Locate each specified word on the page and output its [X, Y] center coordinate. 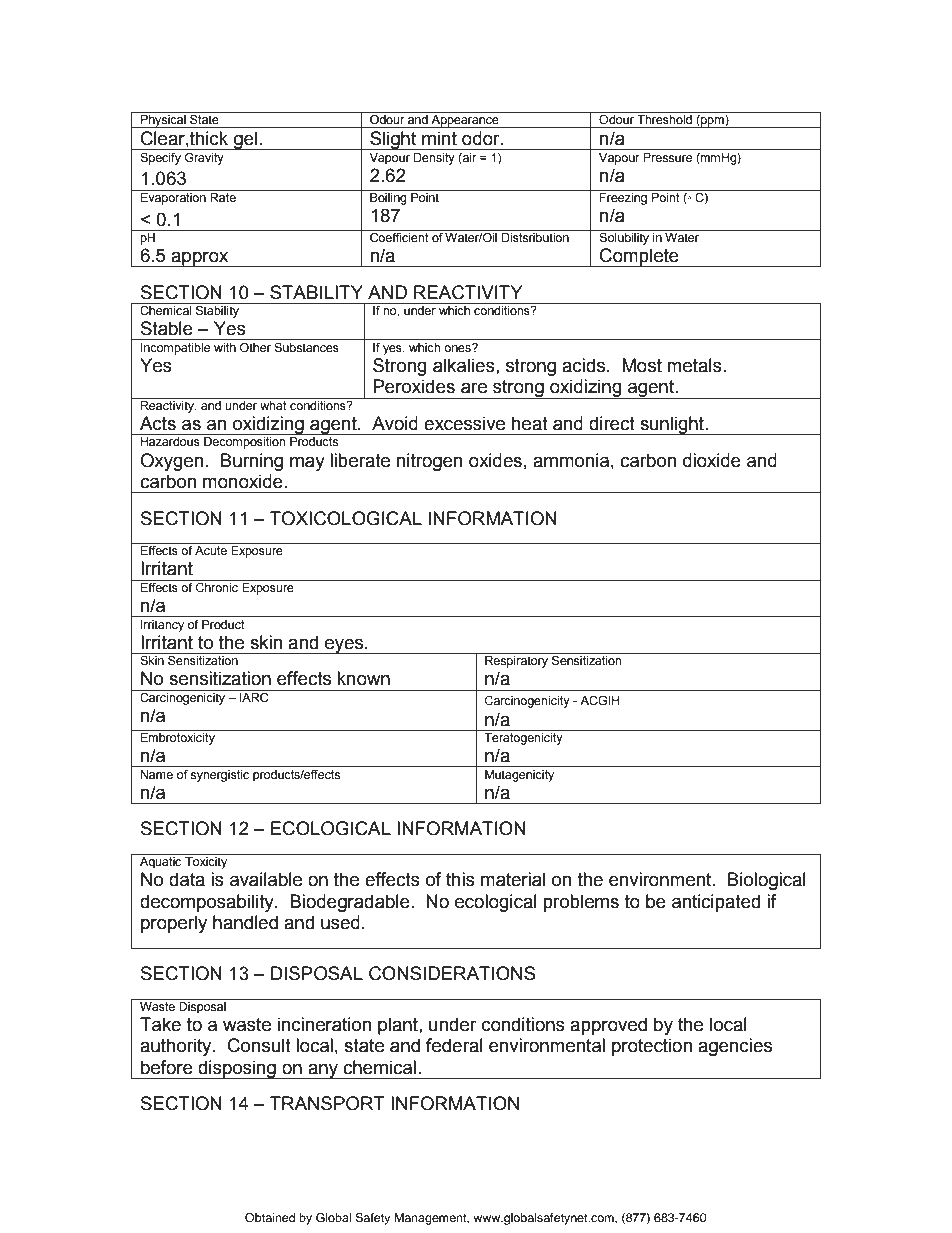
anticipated [716, 903]
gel [246, 140]
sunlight [672, 425]
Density [434, 159]
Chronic [217, 586]
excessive [464, 423]
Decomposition [245, 443]
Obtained [270, 1218]
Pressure [667, 158]
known [363, 678]
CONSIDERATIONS [452, 973]
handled [245, 922]
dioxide [712, 460]
